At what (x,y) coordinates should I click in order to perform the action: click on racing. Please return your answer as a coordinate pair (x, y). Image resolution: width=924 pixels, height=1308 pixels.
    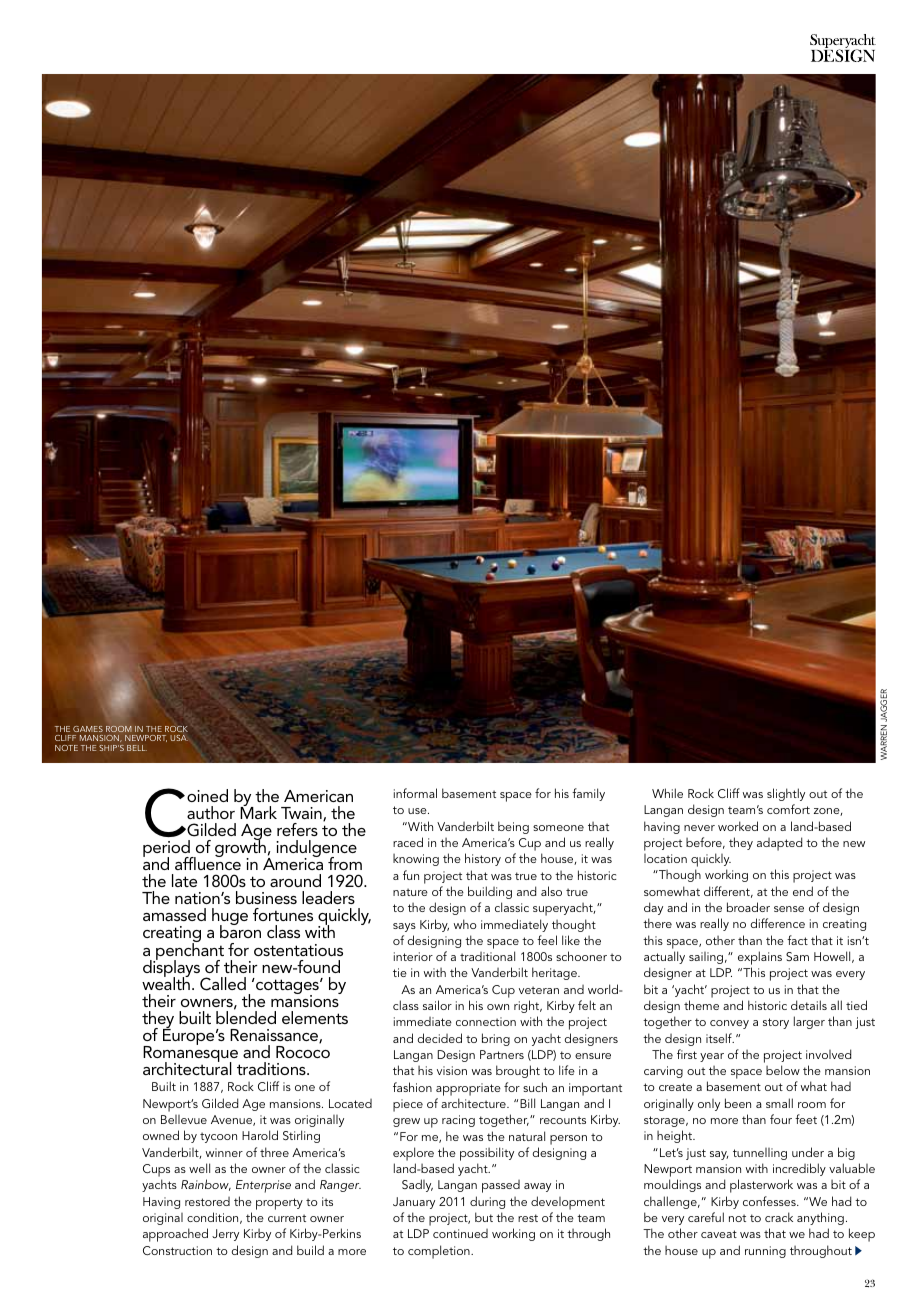
    Looking at the image, I should click on (458, 1121).
